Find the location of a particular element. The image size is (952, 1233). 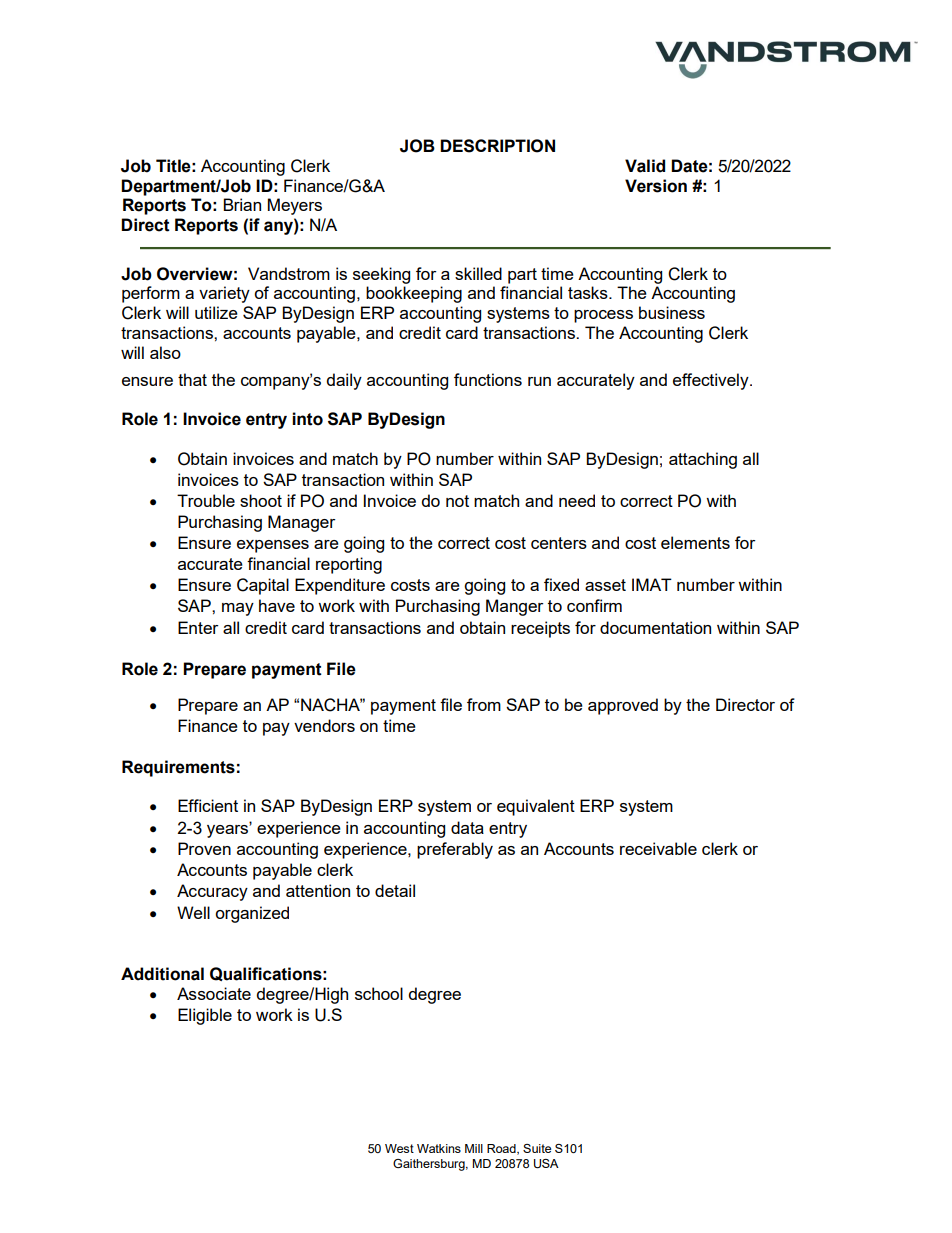

Brian is located at coordinates (242, 204).
